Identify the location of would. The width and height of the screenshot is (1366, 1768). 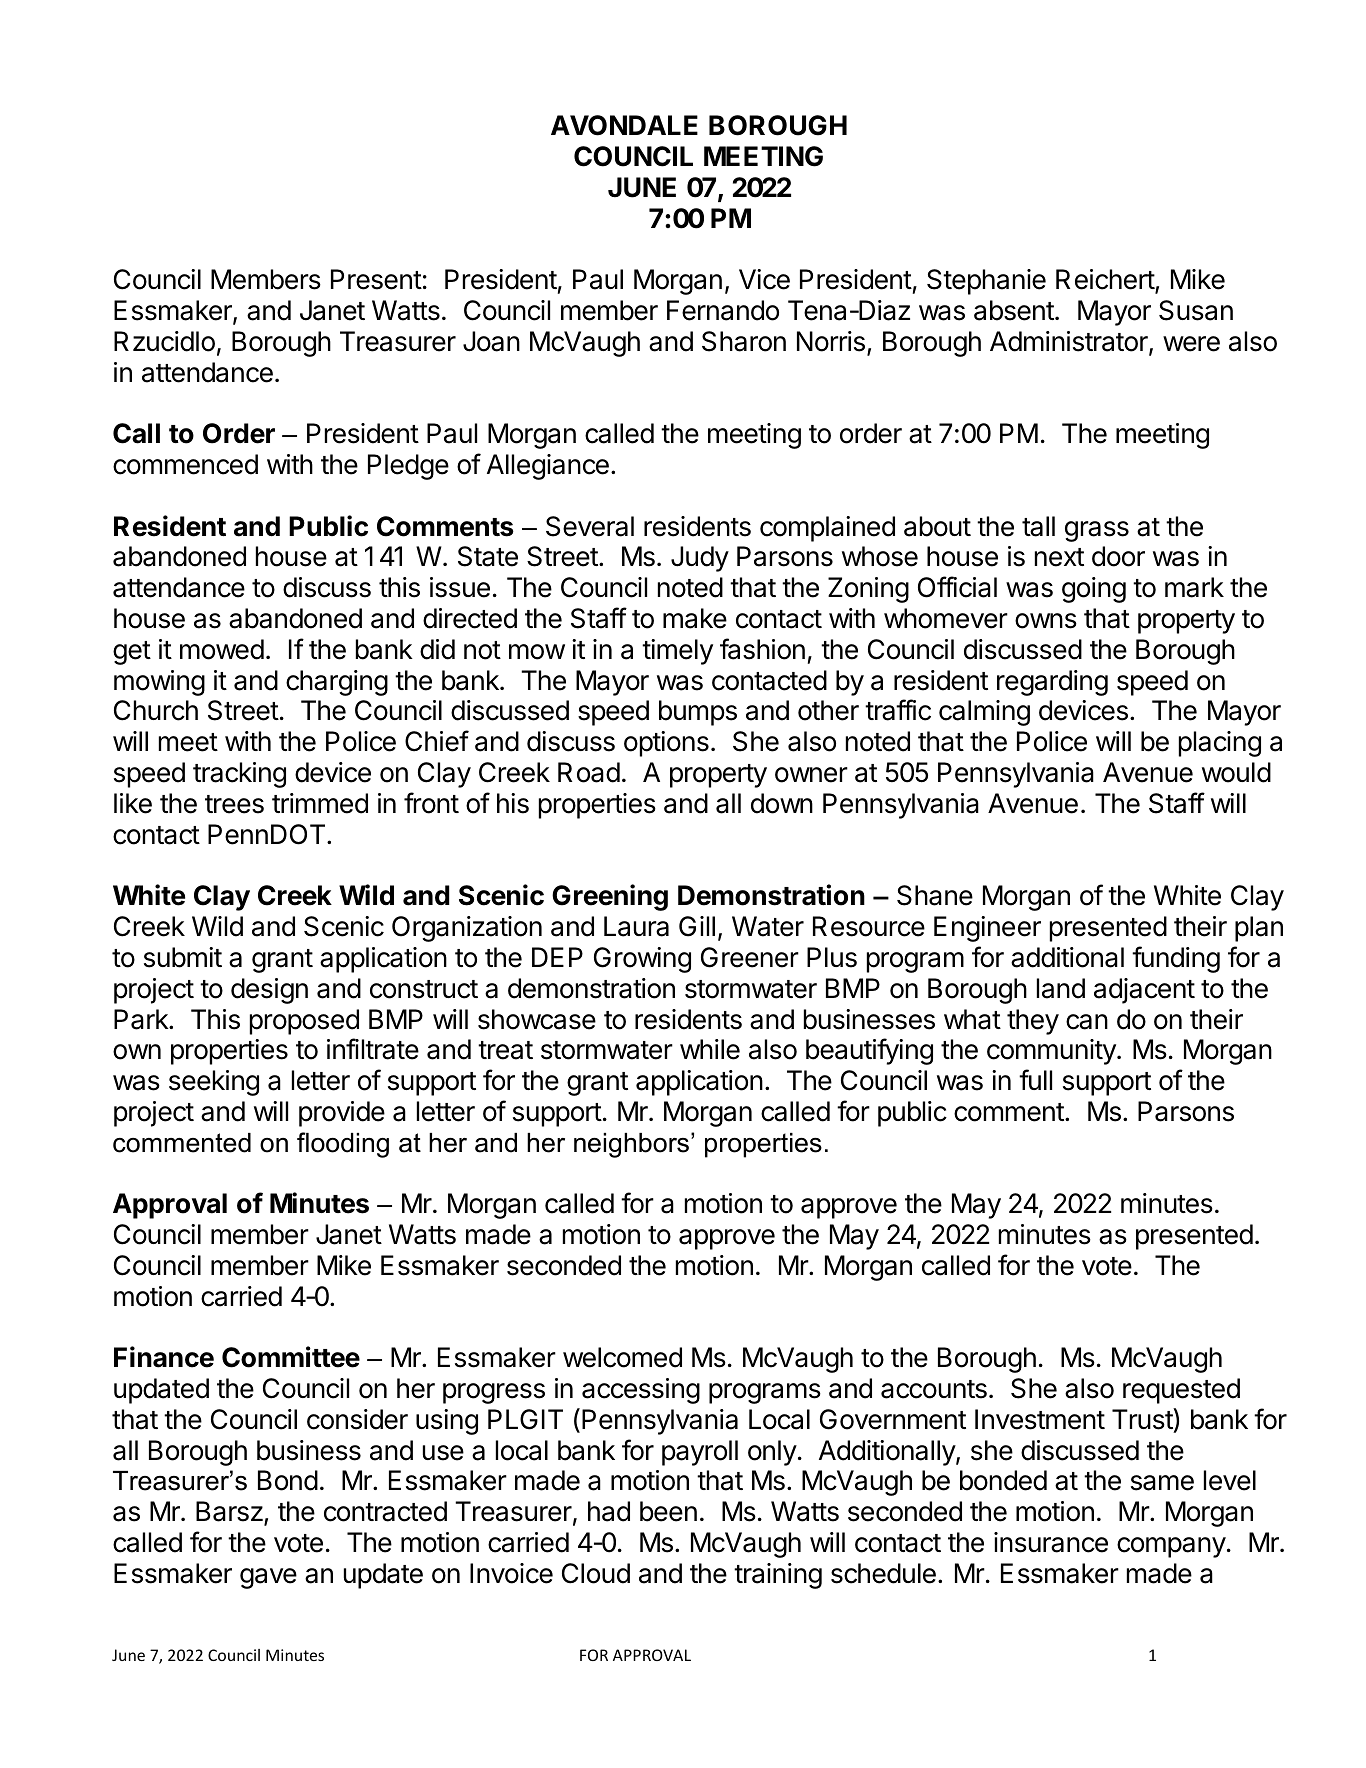
(1236, 772).
